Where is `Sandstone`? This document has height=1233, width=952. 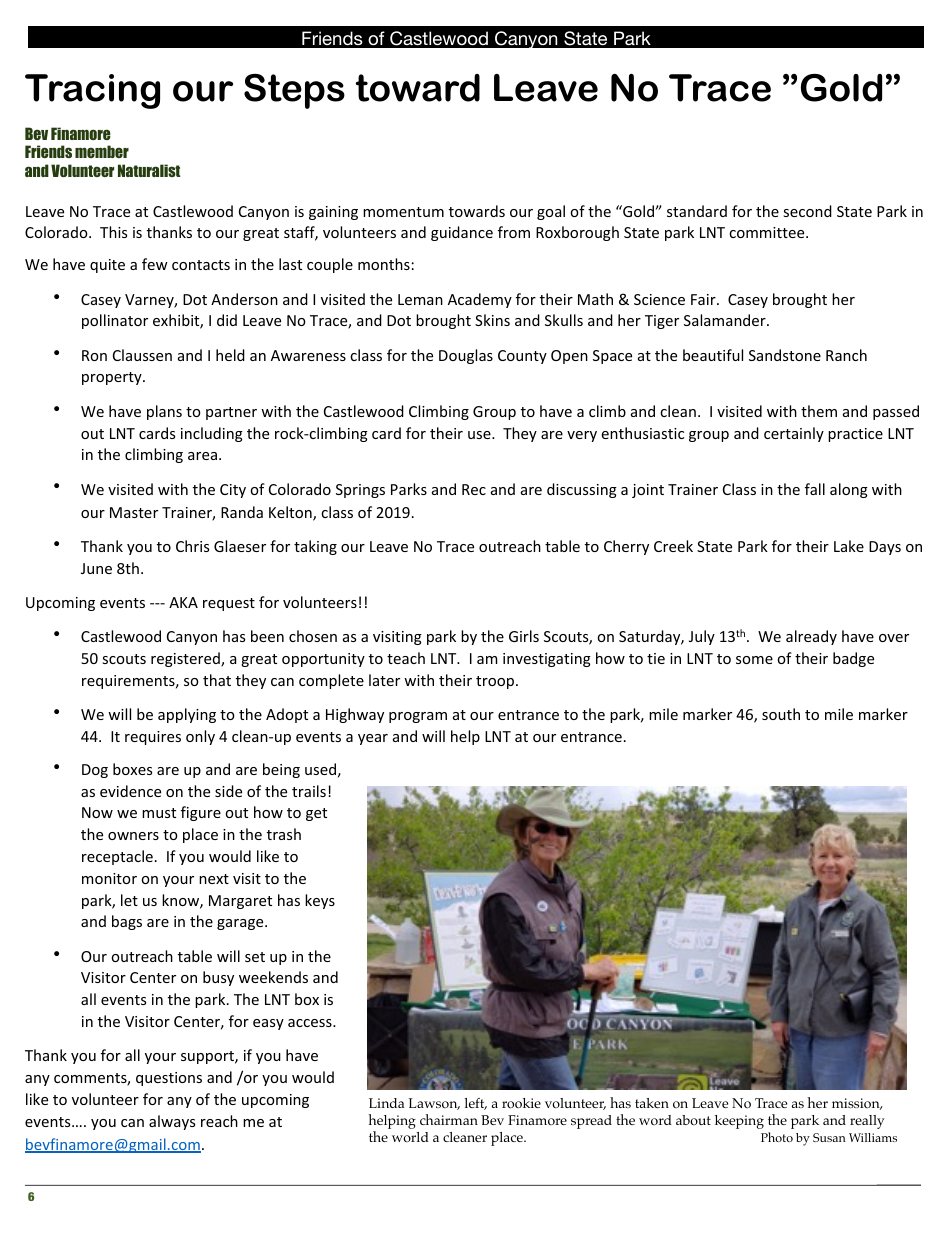
Sandstone is located at coordinates (785, 355).
